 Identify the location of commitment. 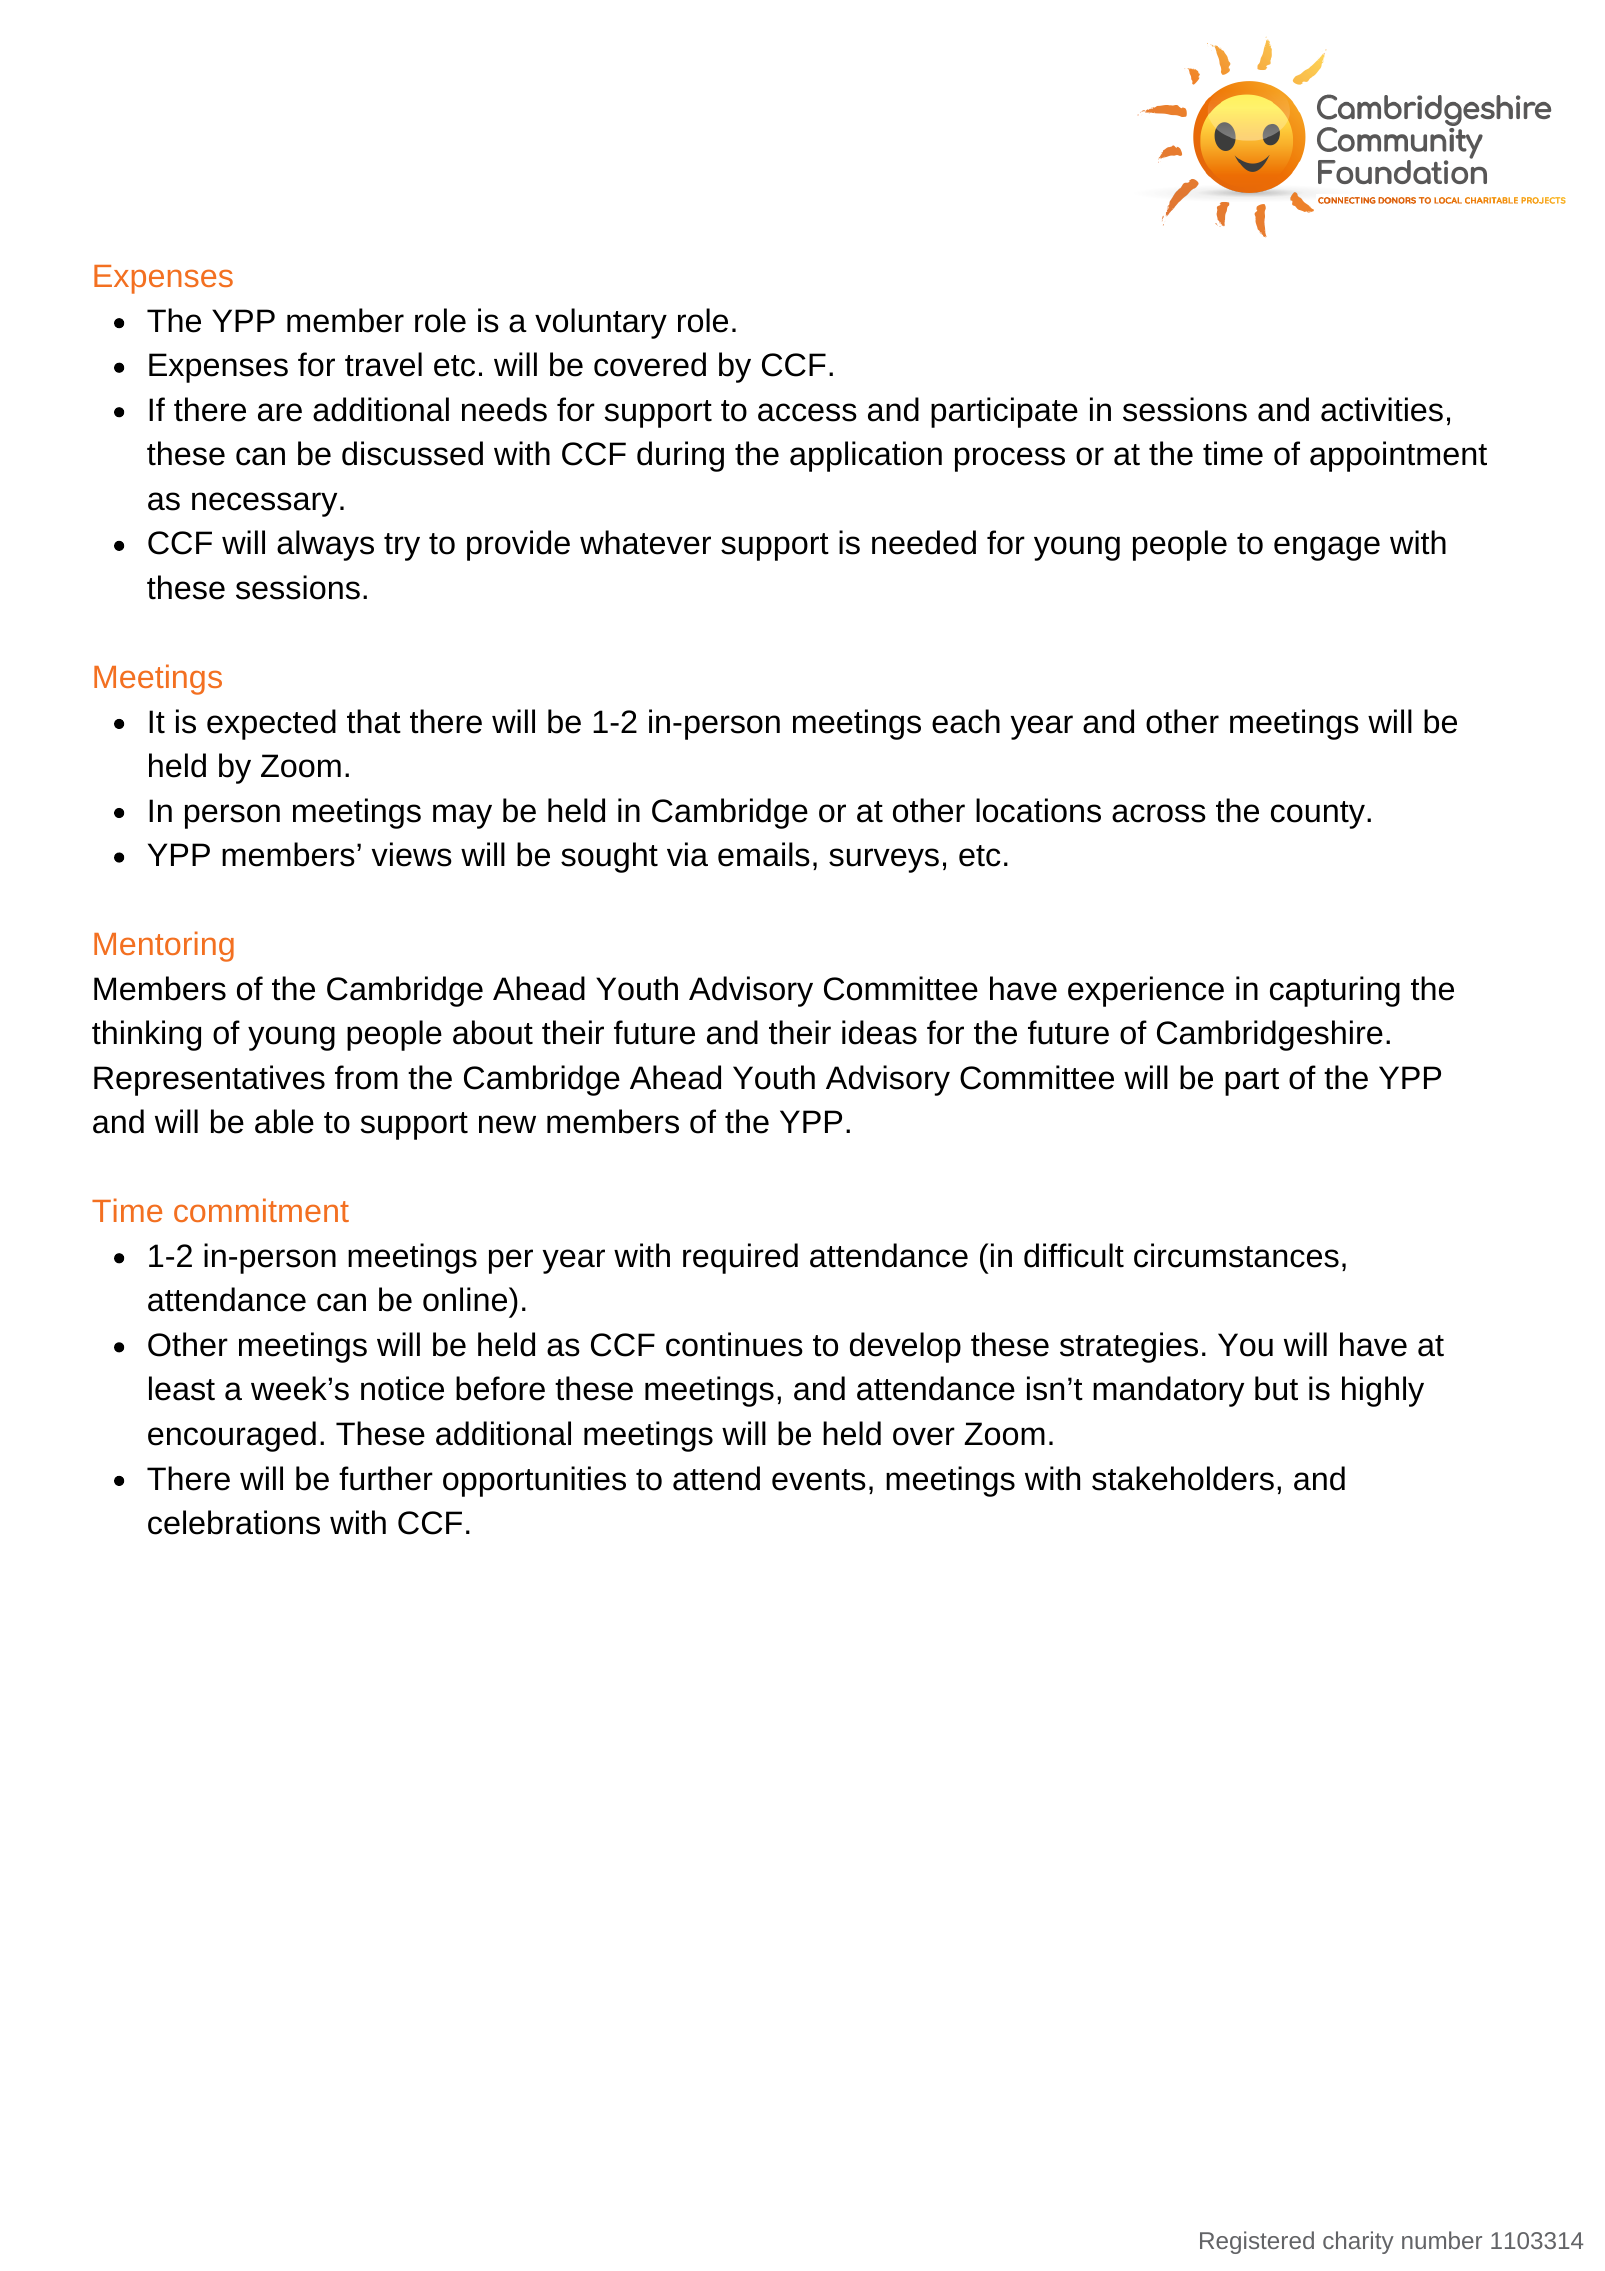
(261, 1210).
